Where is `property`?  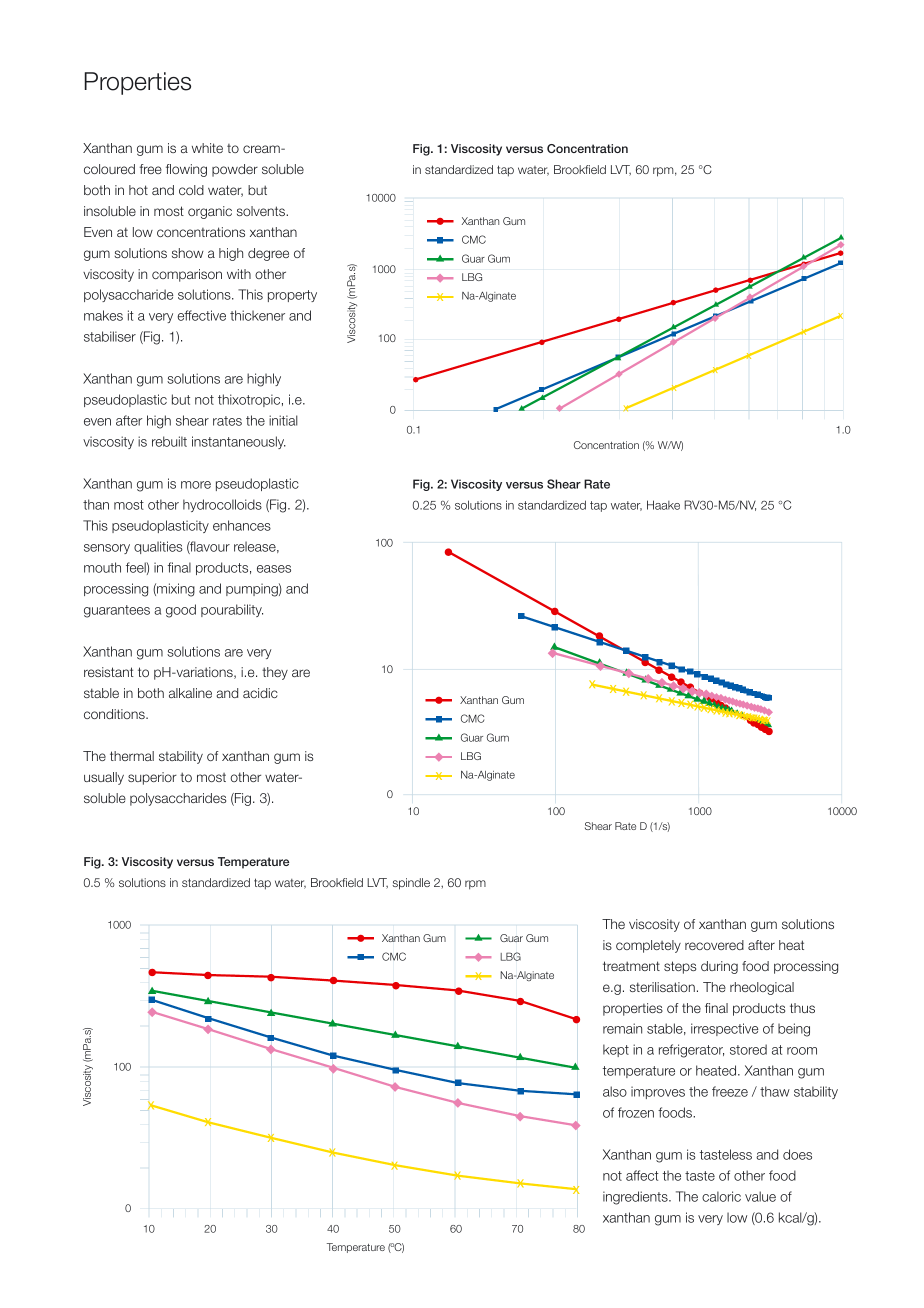 property is located at coordinates (292, 296).
